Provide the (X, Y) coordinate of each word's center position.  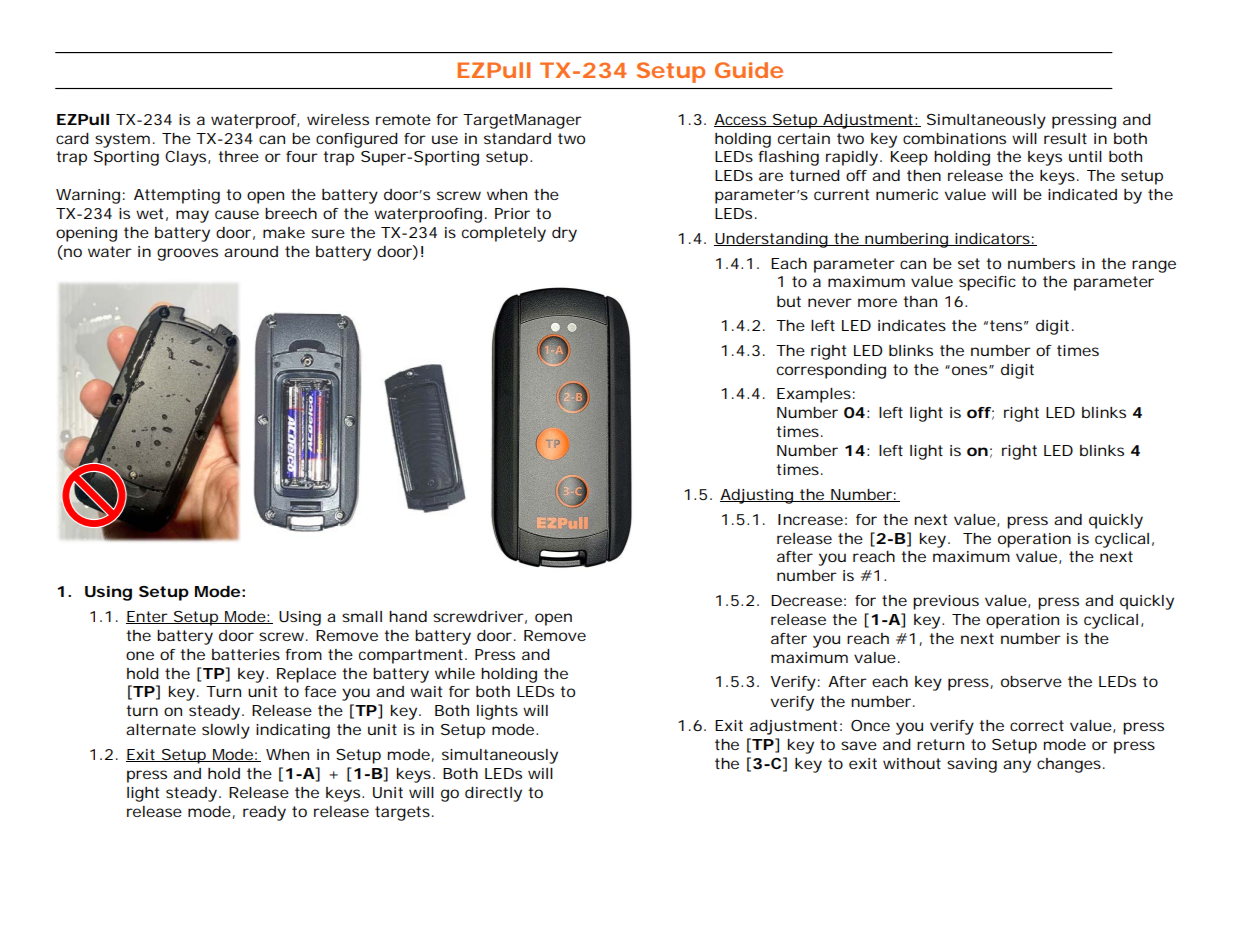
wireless (338, 119)
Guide (749, 70)
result (1065, 138)
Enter (148, 617)
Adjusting (758, 496)
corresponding (831, 371)
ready (264, 813)
